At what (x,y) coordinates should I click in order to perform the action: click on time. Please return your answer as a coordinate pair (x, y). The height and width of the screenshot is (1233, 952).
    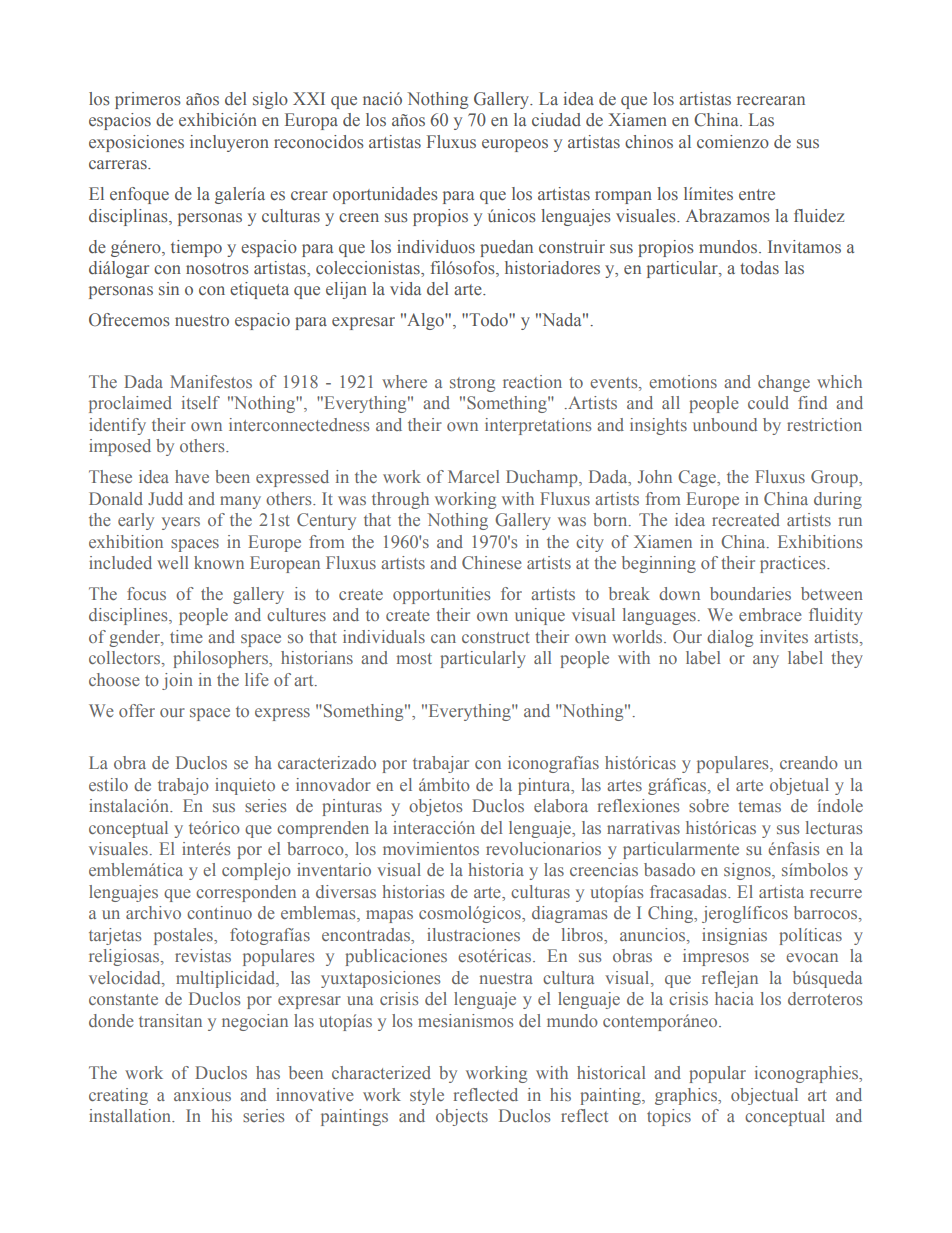
    Looking at the image, I should click on (186, 636).
